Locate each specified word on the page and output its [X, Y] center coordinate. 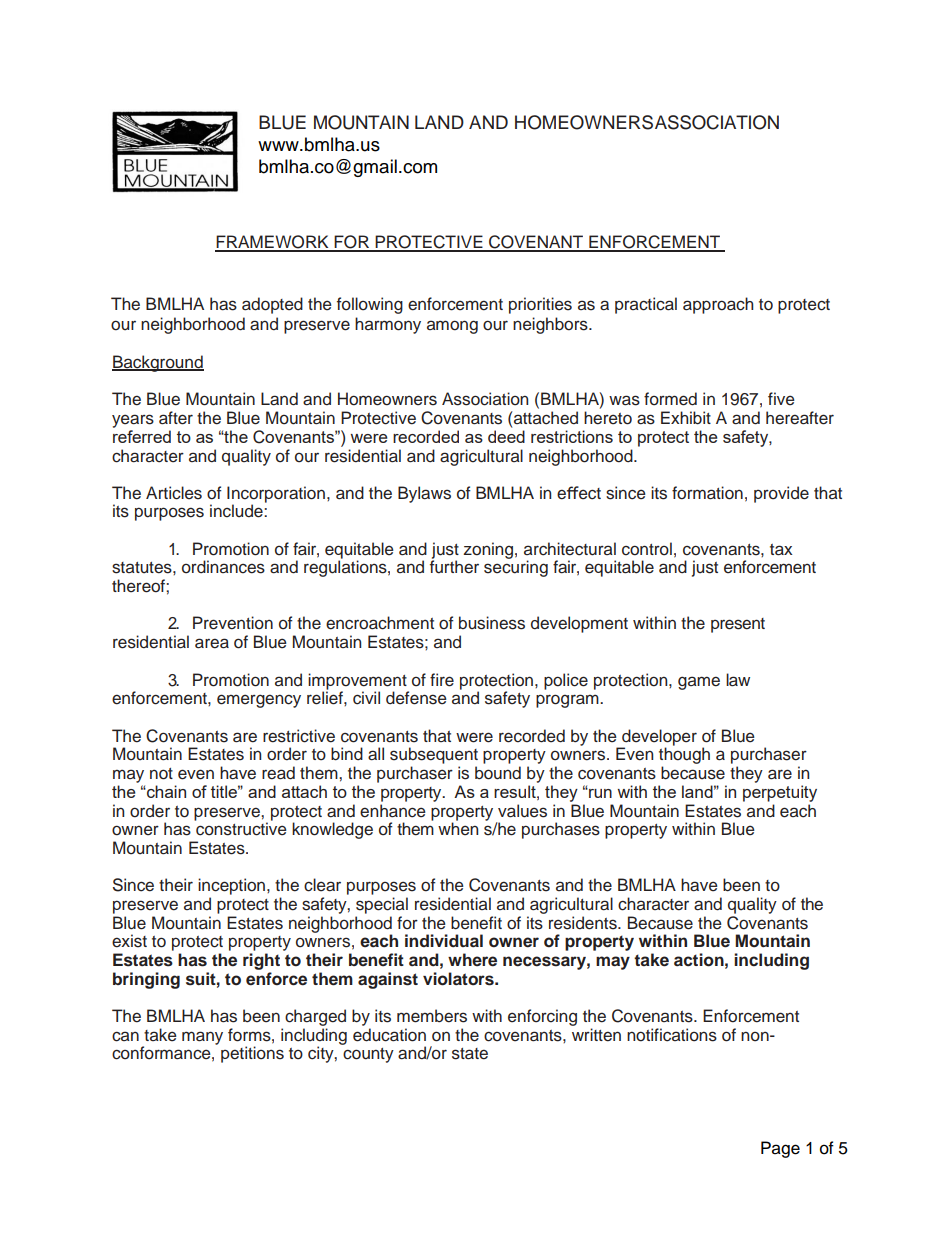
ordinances [223, 567]
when [458, 828]
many [202, 1038]
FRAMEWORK [273, 243]
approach [718, 305]
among [452, 327]
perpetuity [780, 793]
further [454, 566]
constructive [240, 828]
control [647, 549]
